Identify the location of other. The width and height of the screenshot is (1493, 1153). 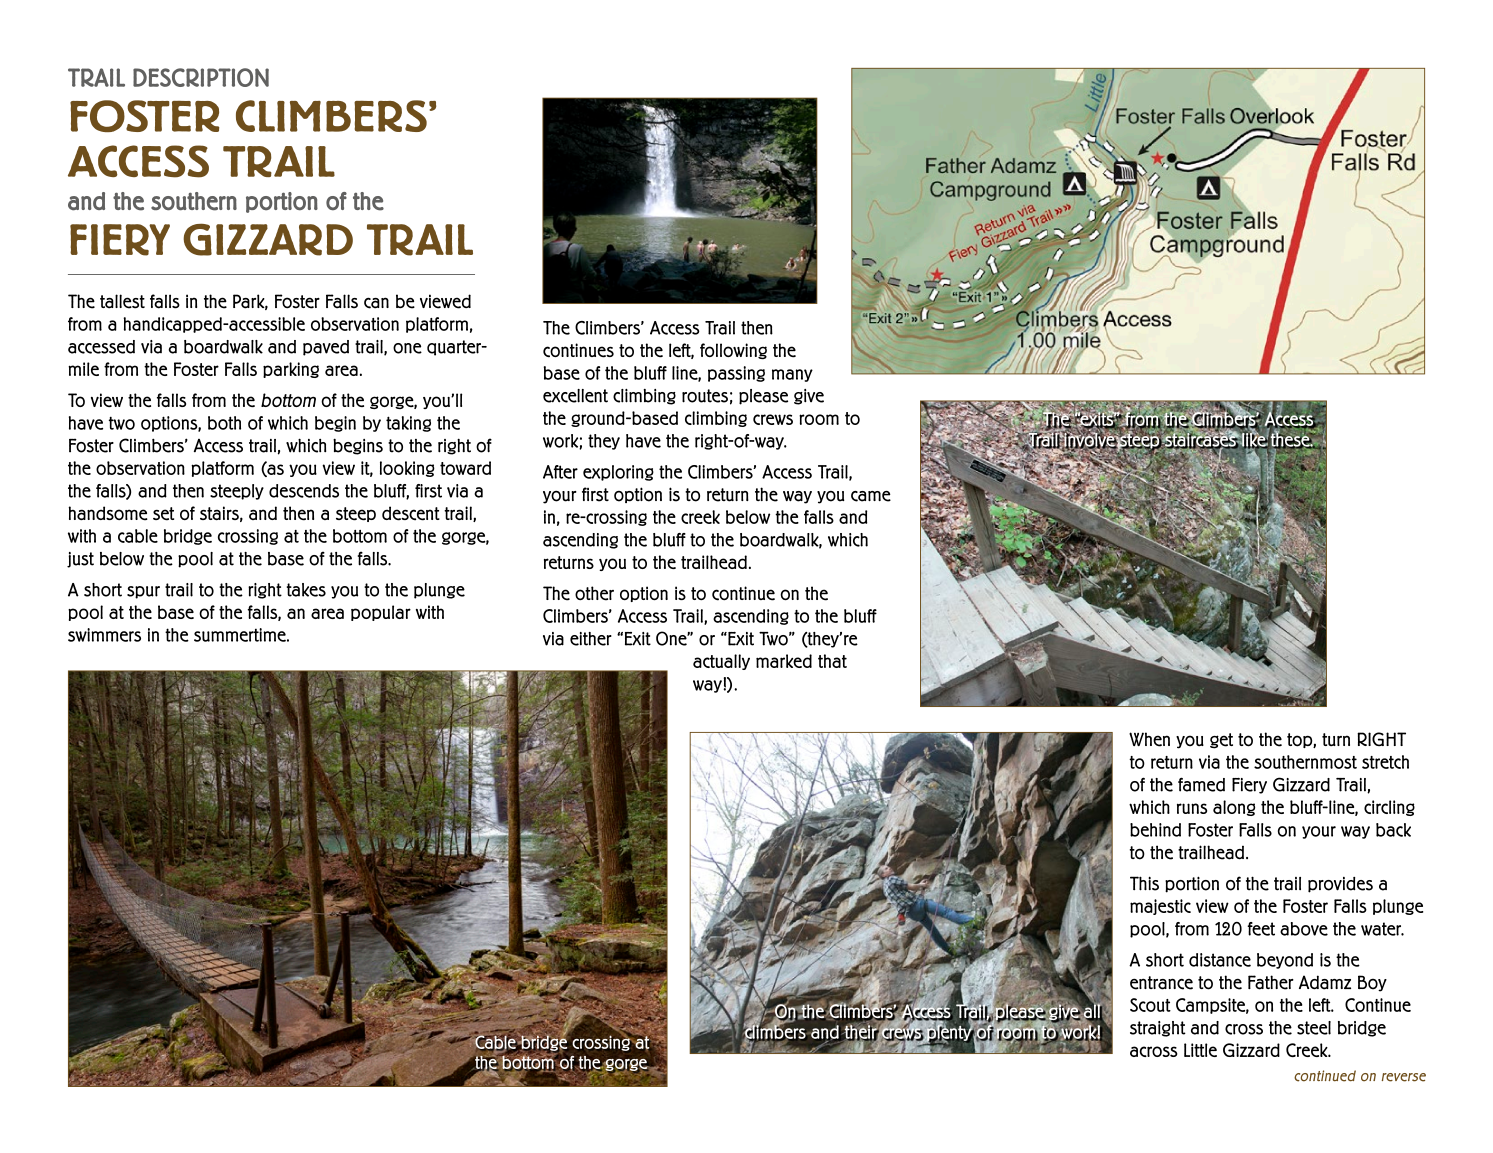
(594, 593).
